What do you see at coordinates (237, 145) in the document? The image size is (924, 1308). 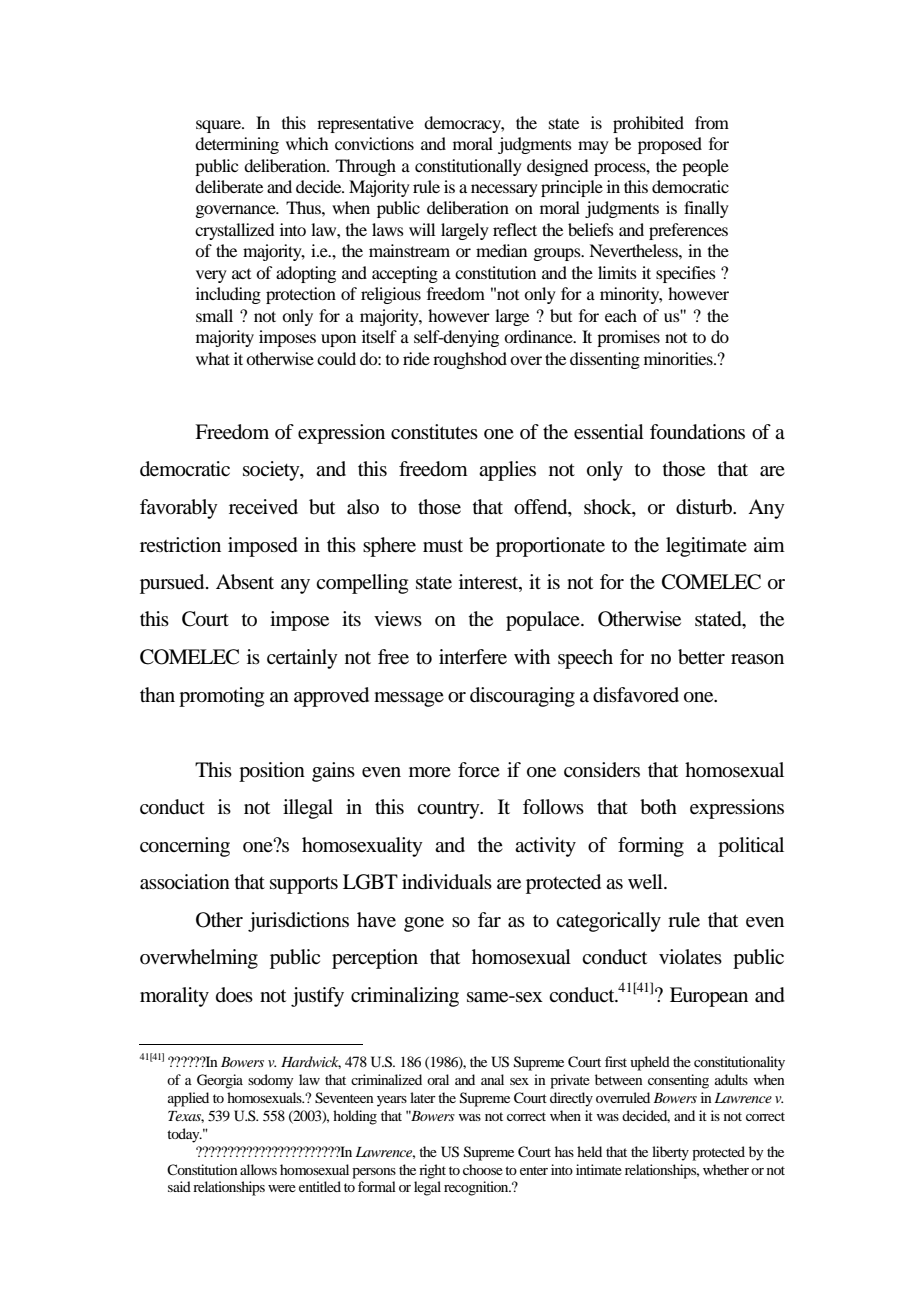 I see `determining` at bounding box center [237, 145].
